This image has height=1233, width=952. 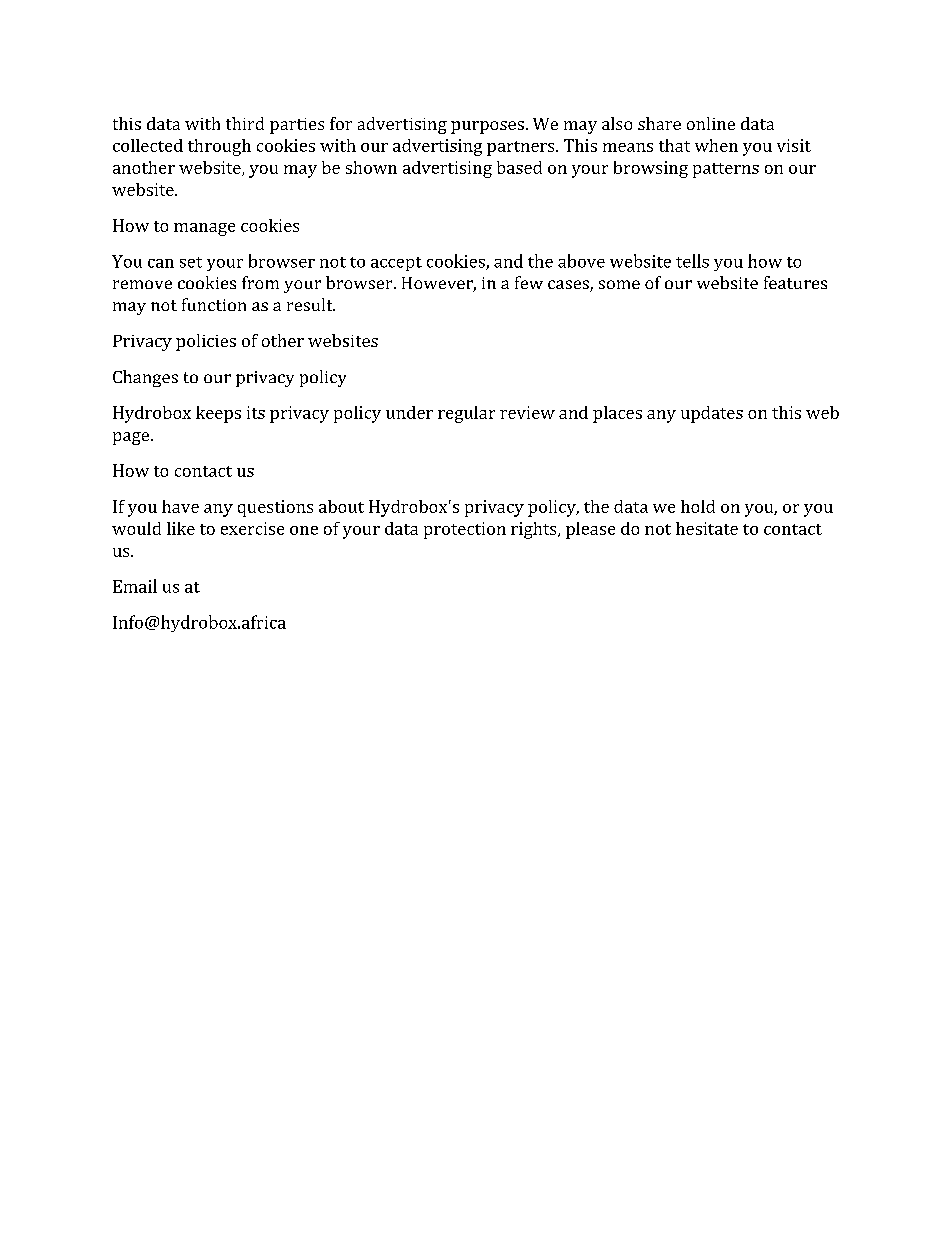 I want to click on updates, so click(x=712, y=414).
